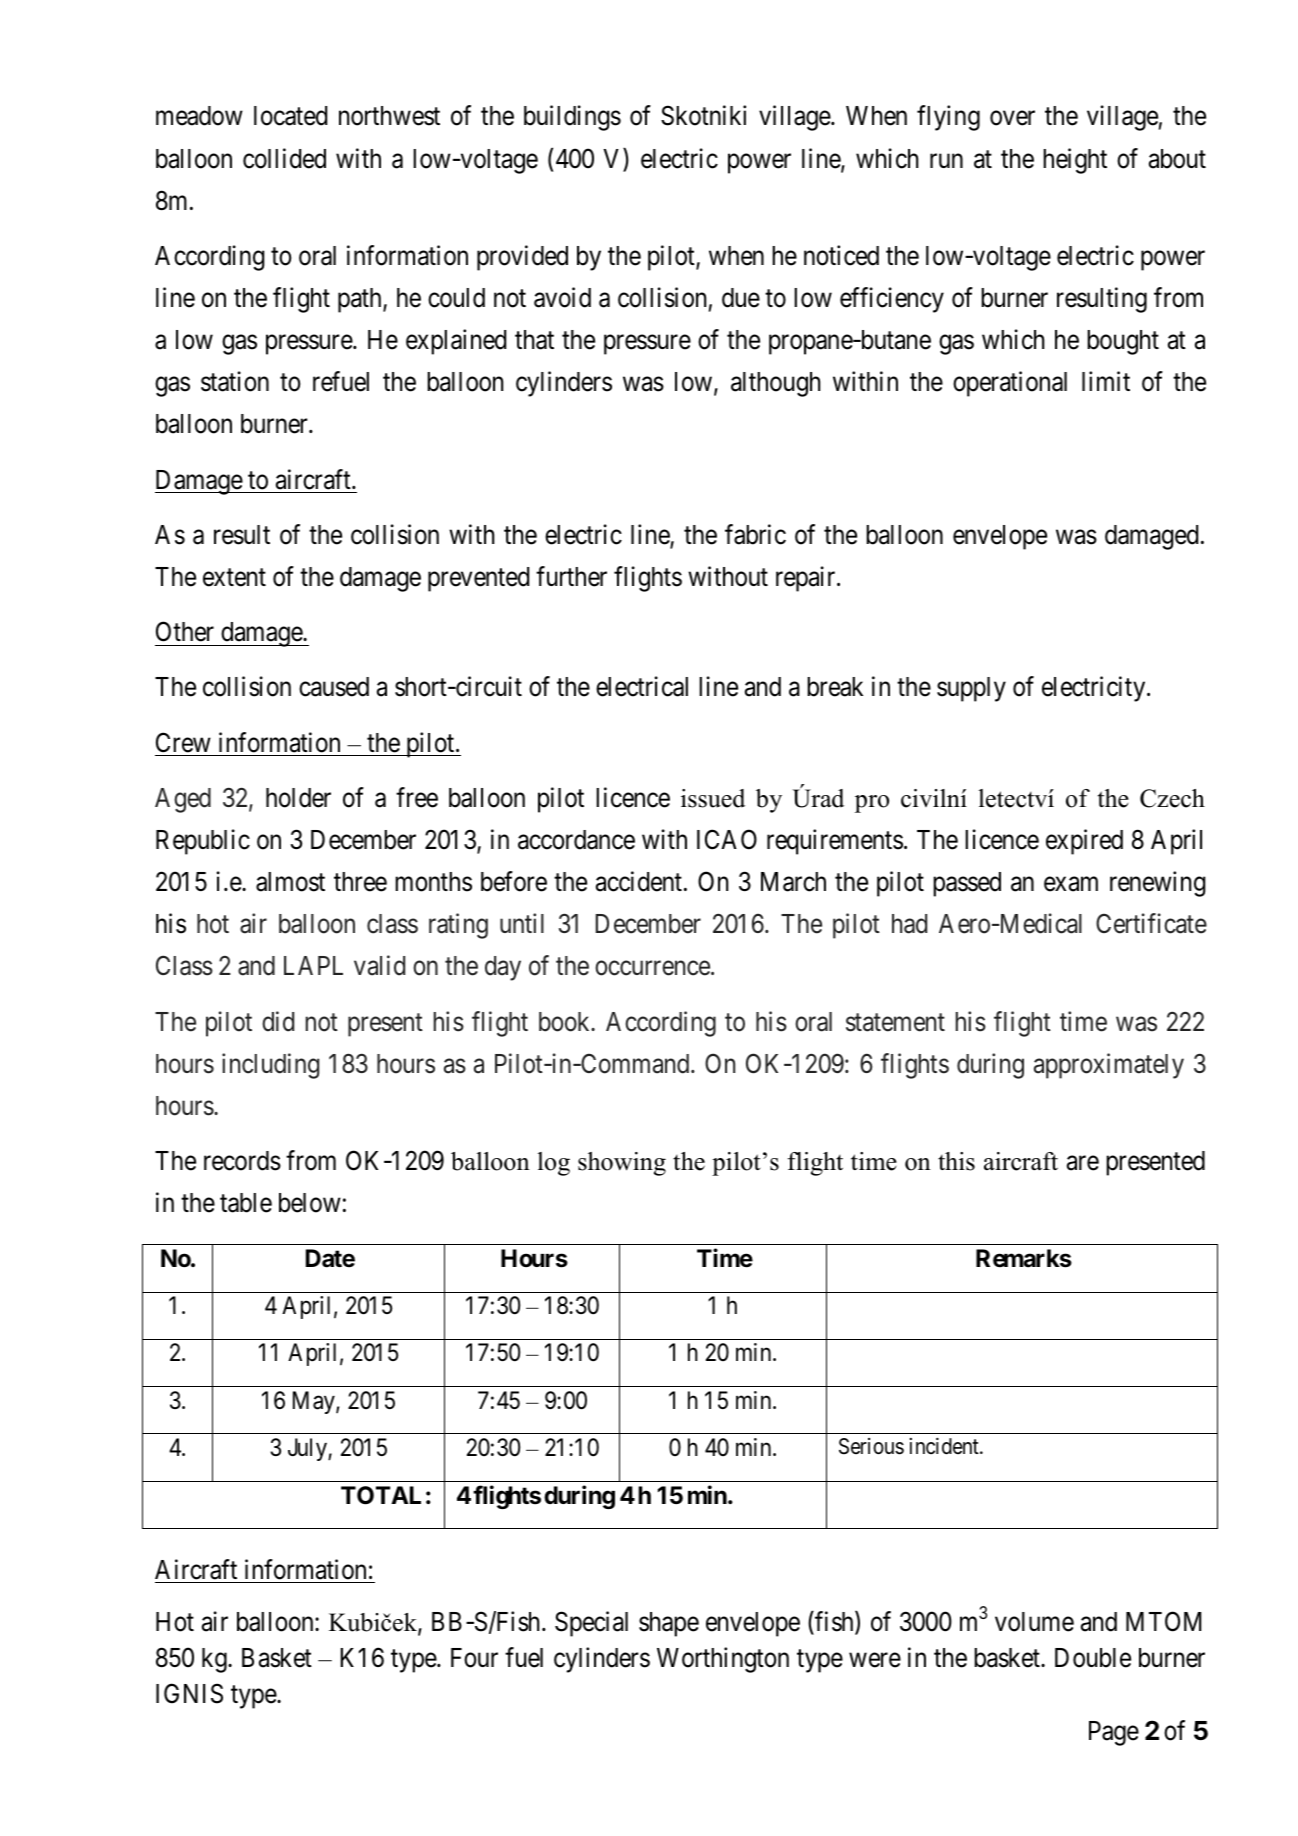 The image size is (1298, 1836). What do you see at coordinates (572, 118) in the screenshot?
I see `buildings` at bounding box center [572, 118].
